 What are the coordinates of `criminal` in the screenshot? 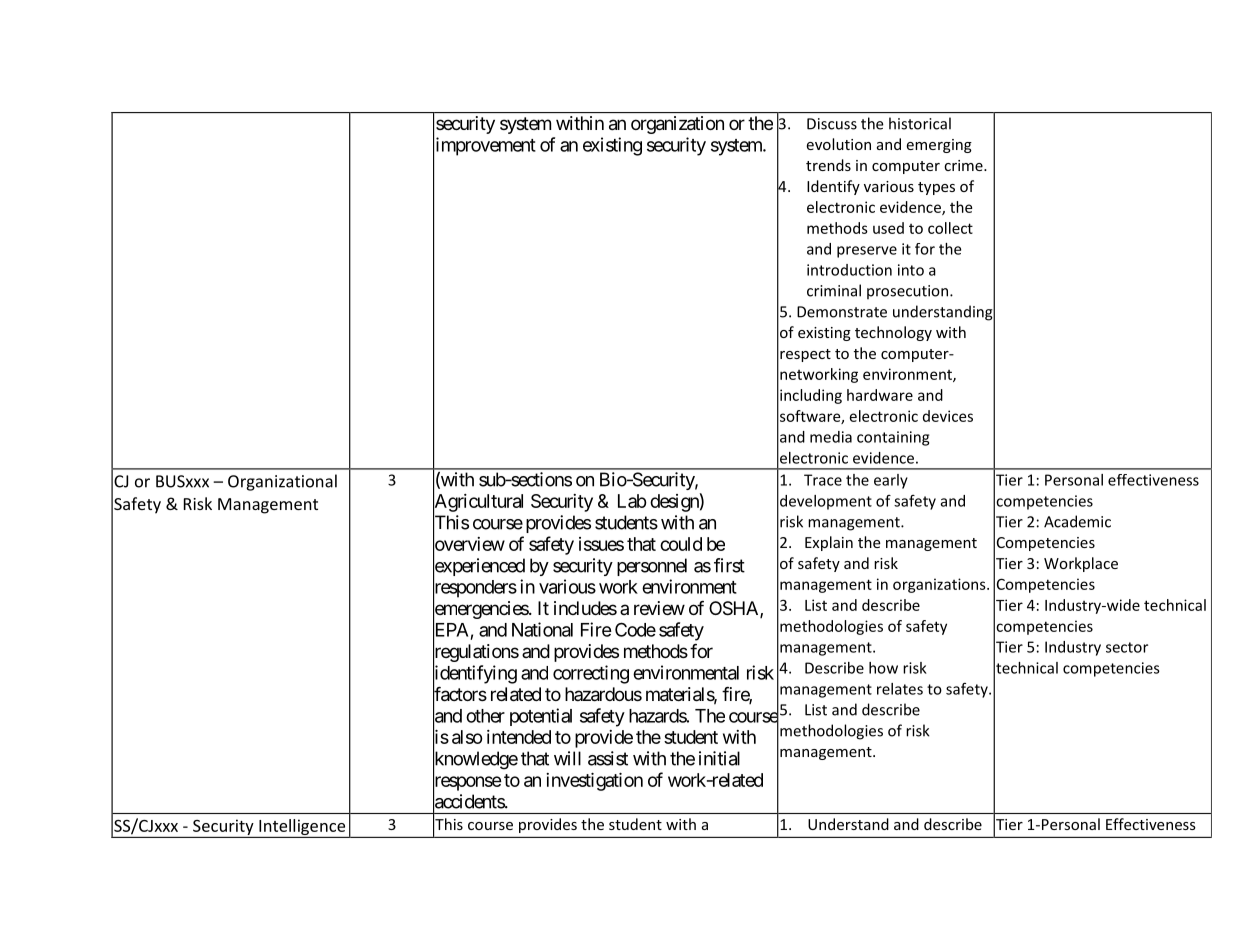 It's located at (834, 290).
